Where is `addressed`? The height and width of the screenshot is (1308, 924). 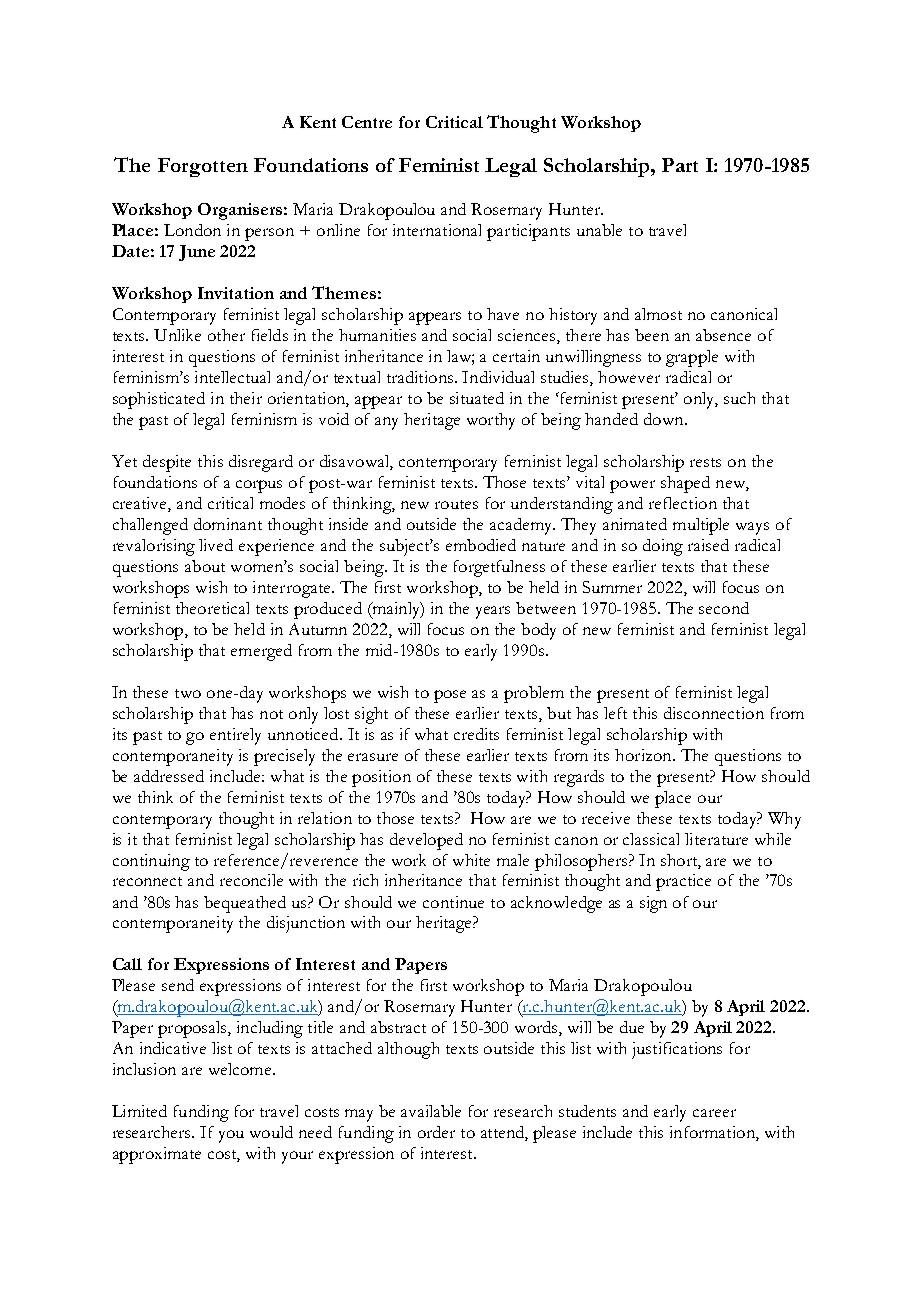
addressed is located at coordinates (169, 776).
